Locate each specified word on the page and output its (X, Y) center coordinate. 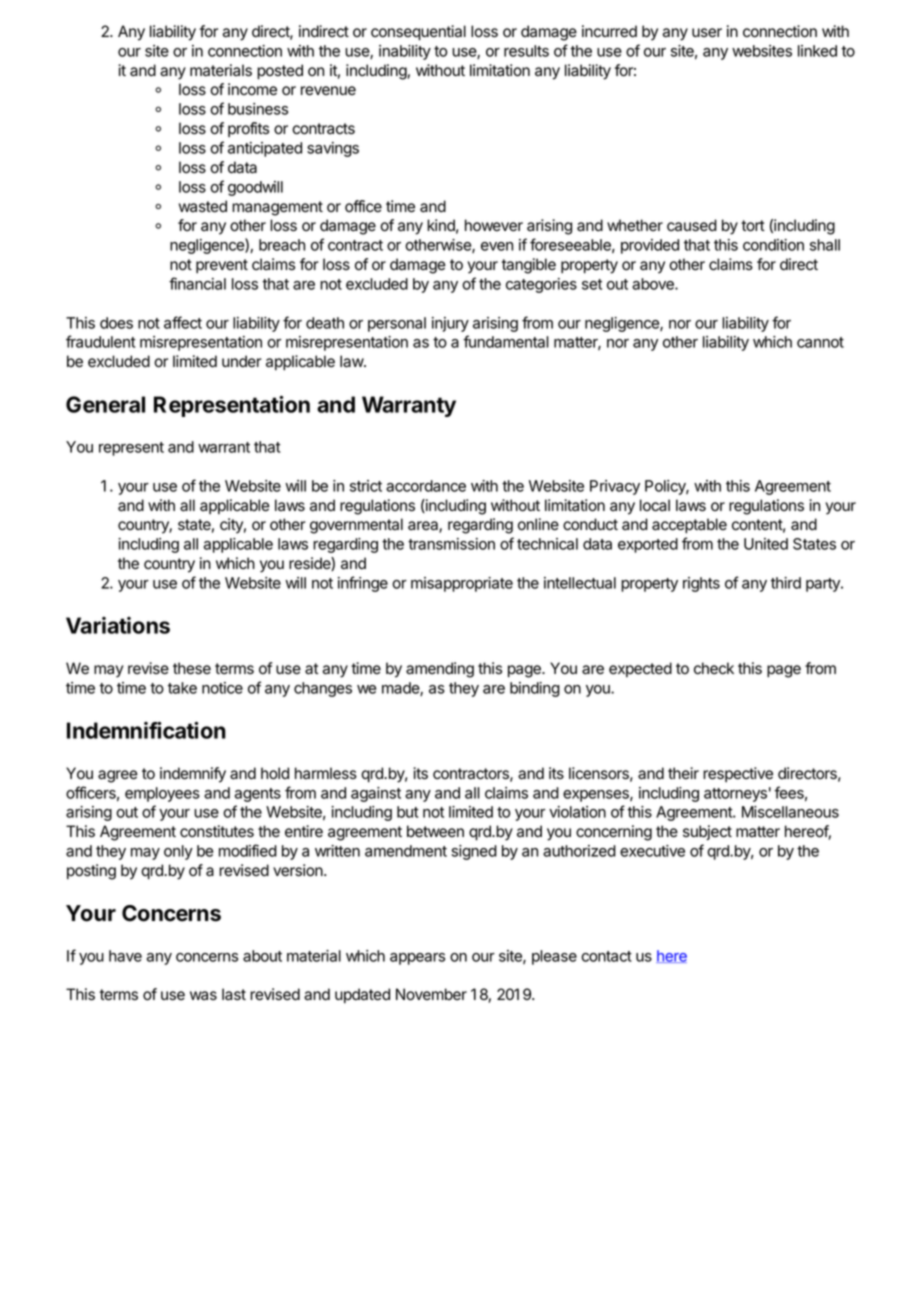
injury (450, 324)
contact (606, 956)
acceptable (689, 526)
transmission (451, 544)
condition (773, 245)
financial (197, 283)
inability (405, 52)
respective (738, 774)
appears (417, 959)
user (707, 33)
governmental (356, 526)
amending (440, 670)
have (125, 956)
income (252, 89)
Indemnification (146, 730)
